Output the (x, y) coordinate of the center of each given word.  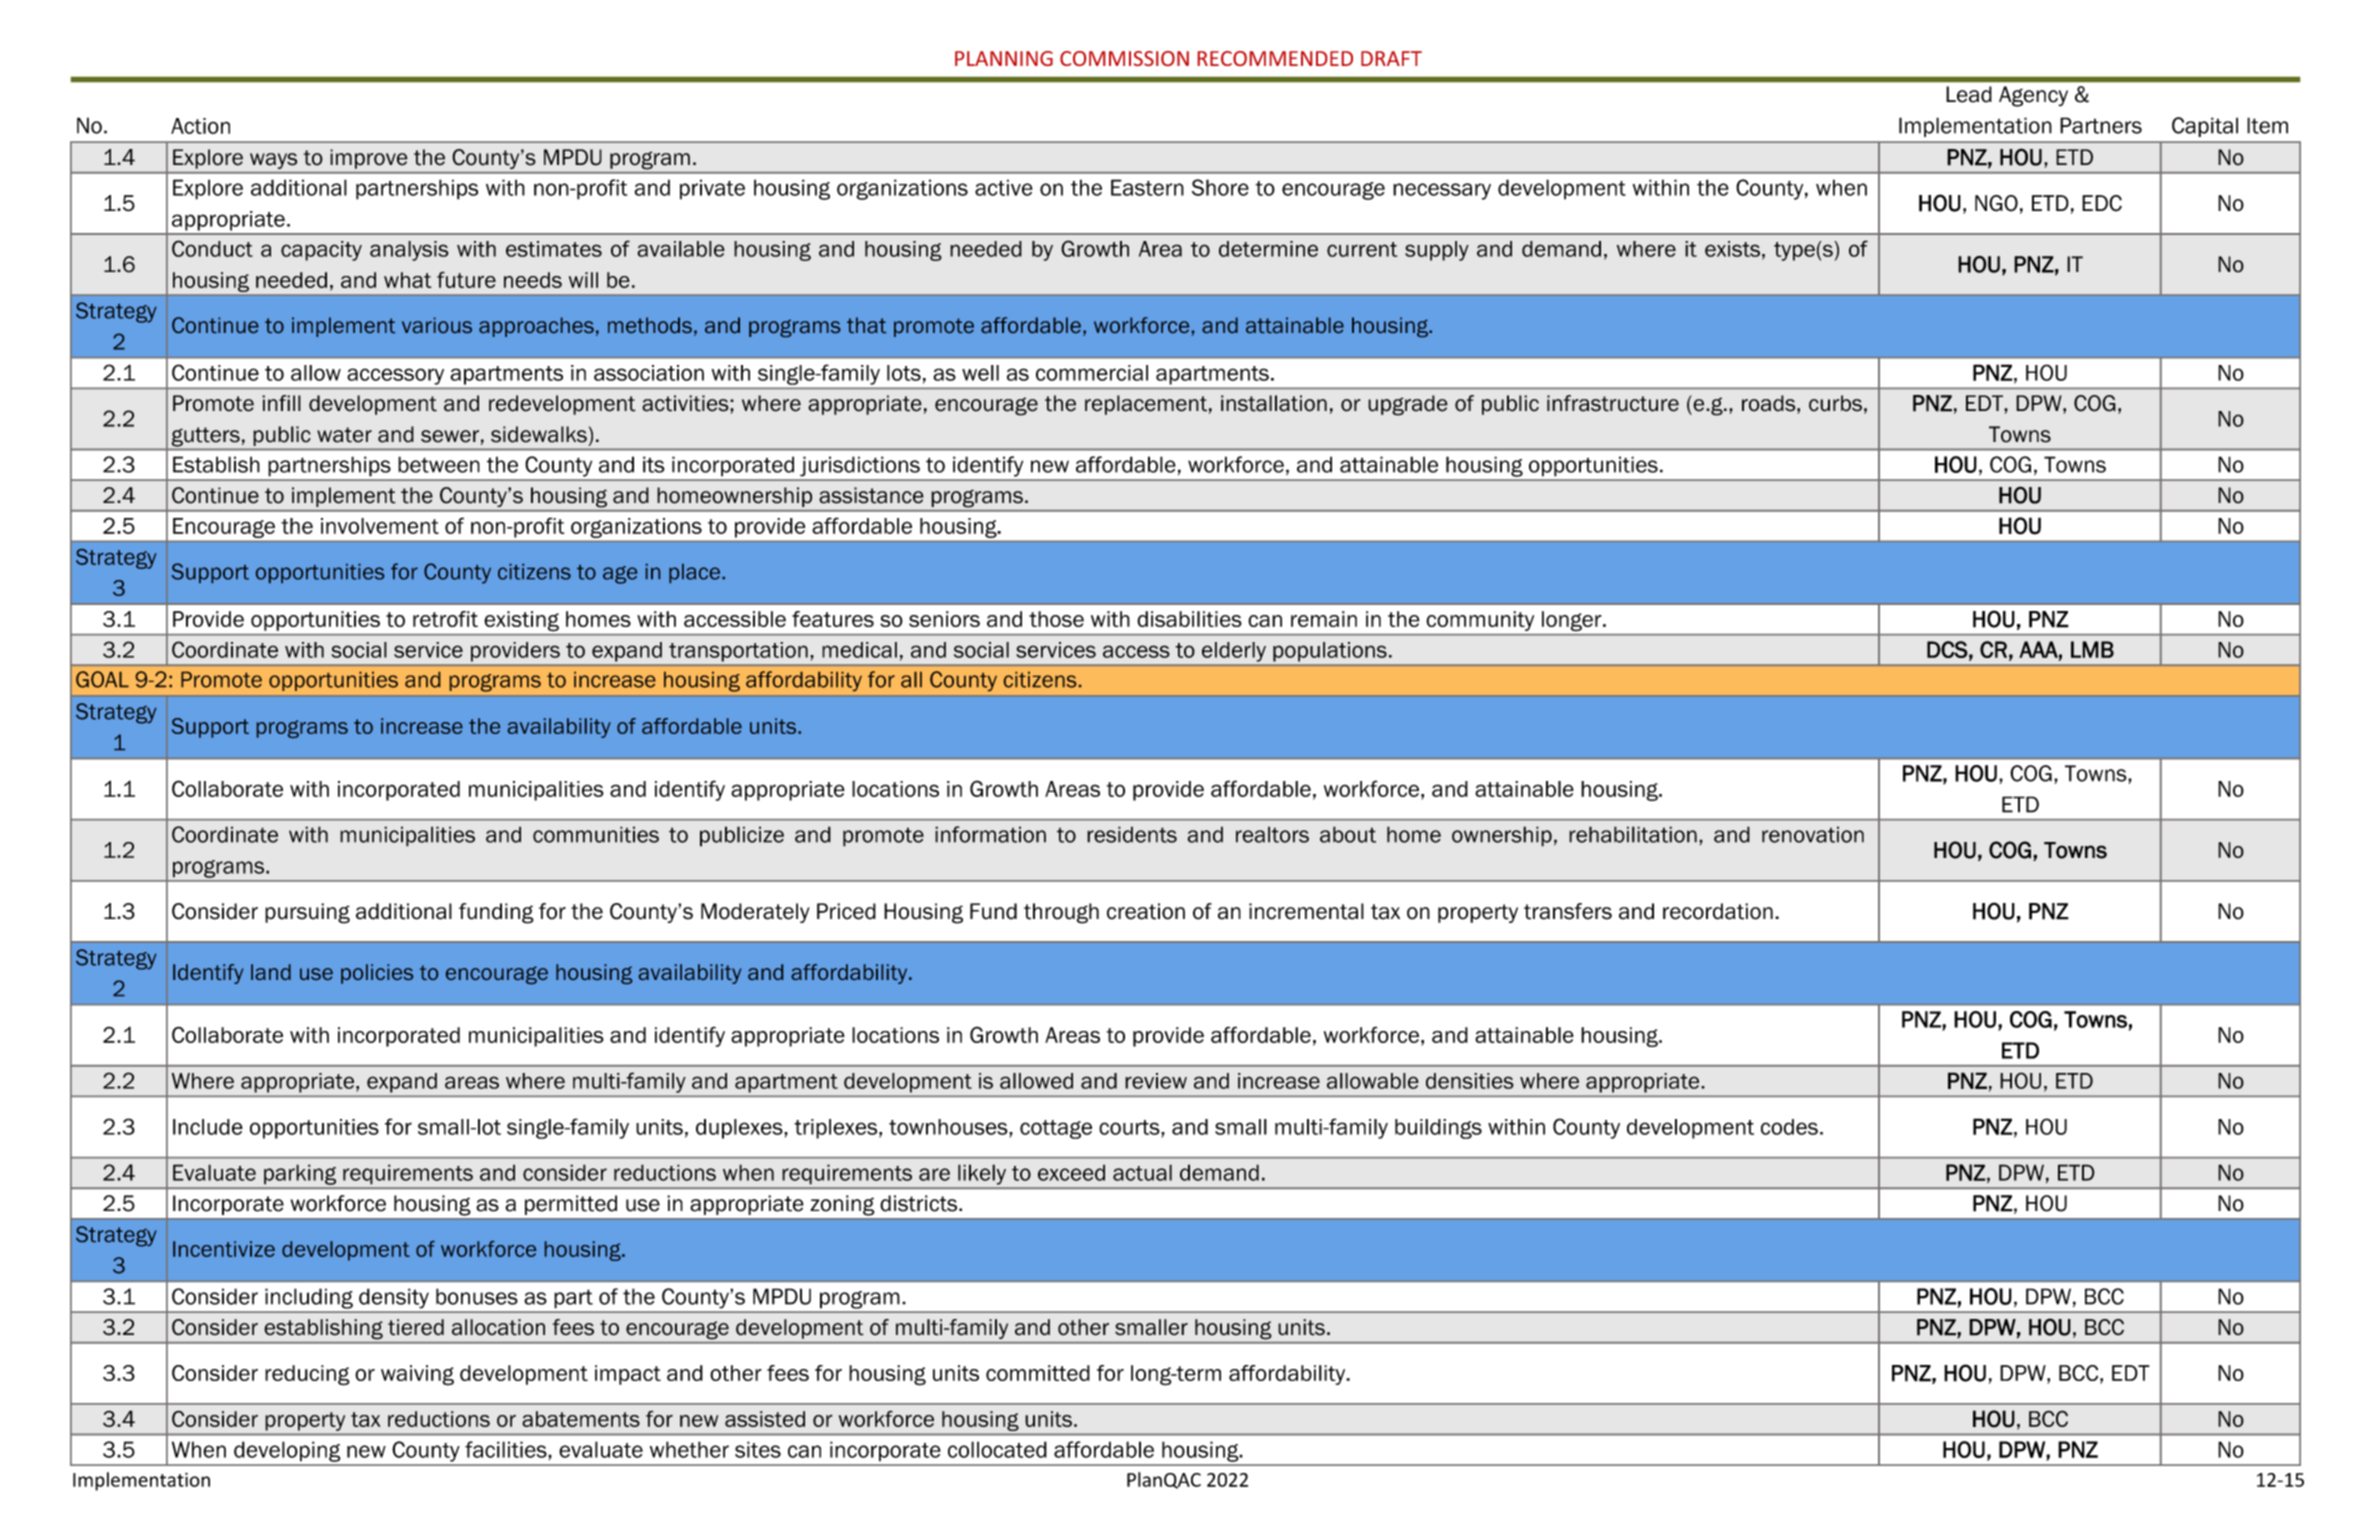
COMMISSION (1124, 58)
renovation (1813, 834)
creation (1146, 911)
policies (377, 974)
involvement (380, 526)
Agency (2033, 96)
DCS (1947, 649)
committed (1038, 1373)
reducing (307, 1375)
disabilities (1189, 619)
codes (1789, 1127)
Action (200, 126)
